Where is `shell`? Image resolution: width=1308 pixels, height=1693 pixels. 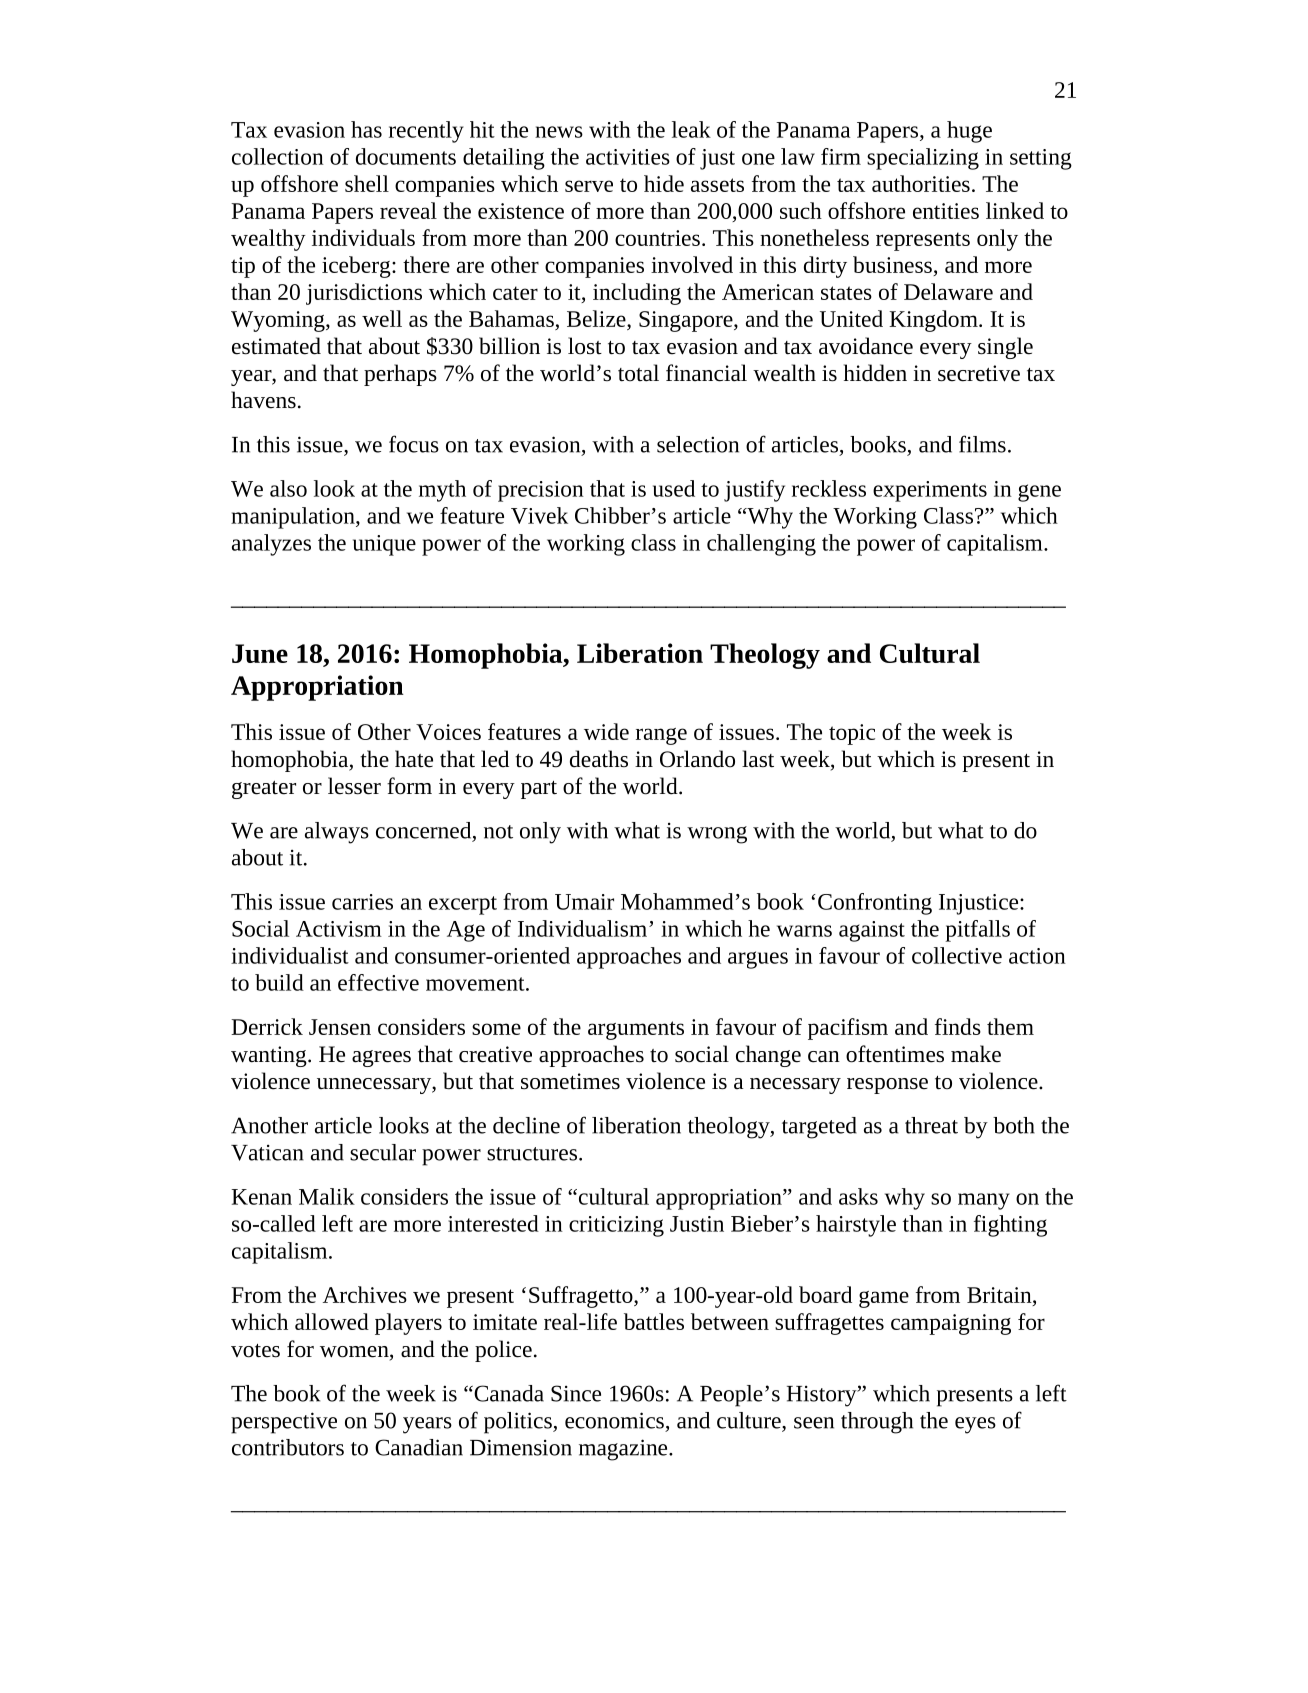
shell is located at coordinates (367, 183).
